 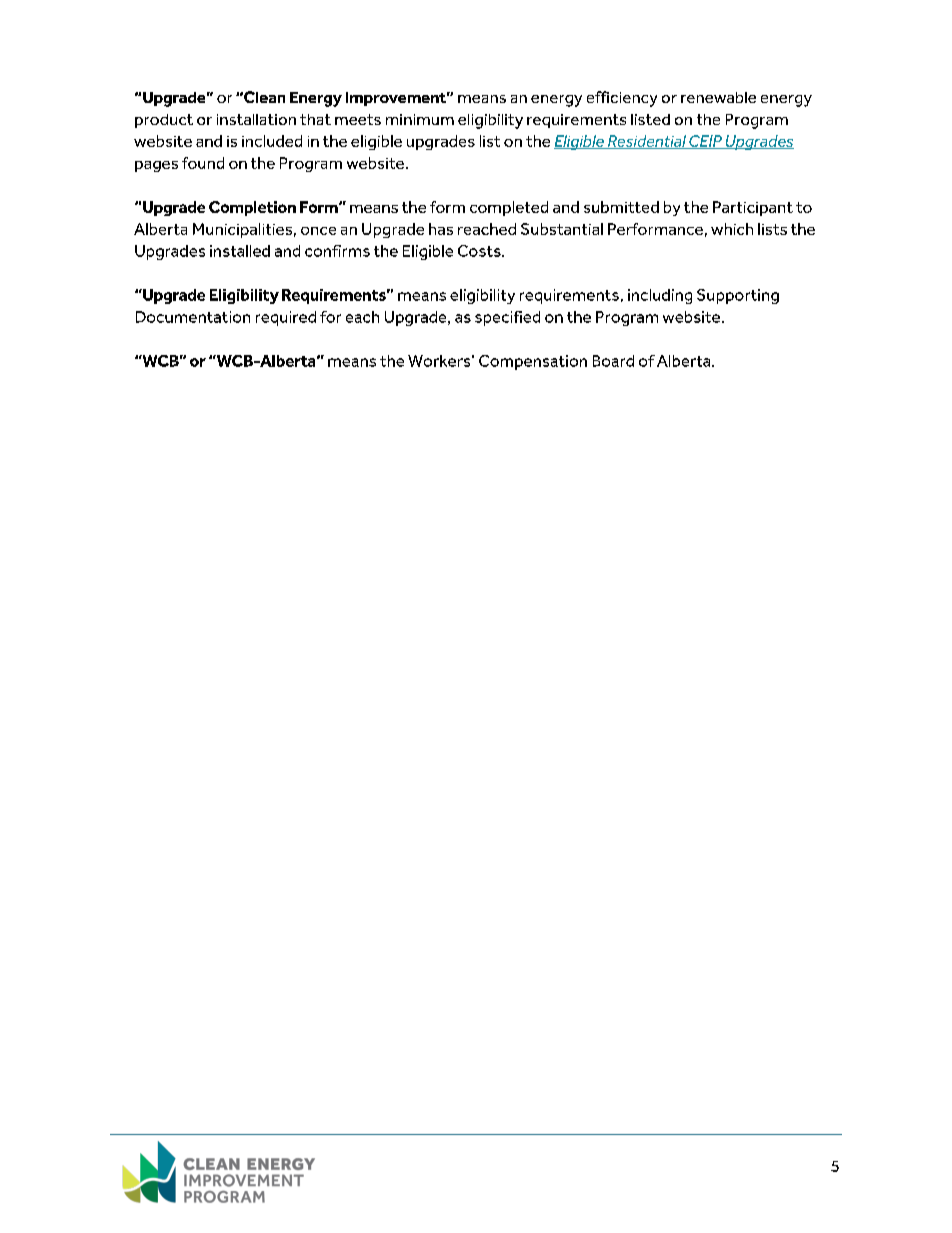 What do you see at coordinates (286, 318) in the screenshot?
I see `required` at bounding box center [286, 318].
